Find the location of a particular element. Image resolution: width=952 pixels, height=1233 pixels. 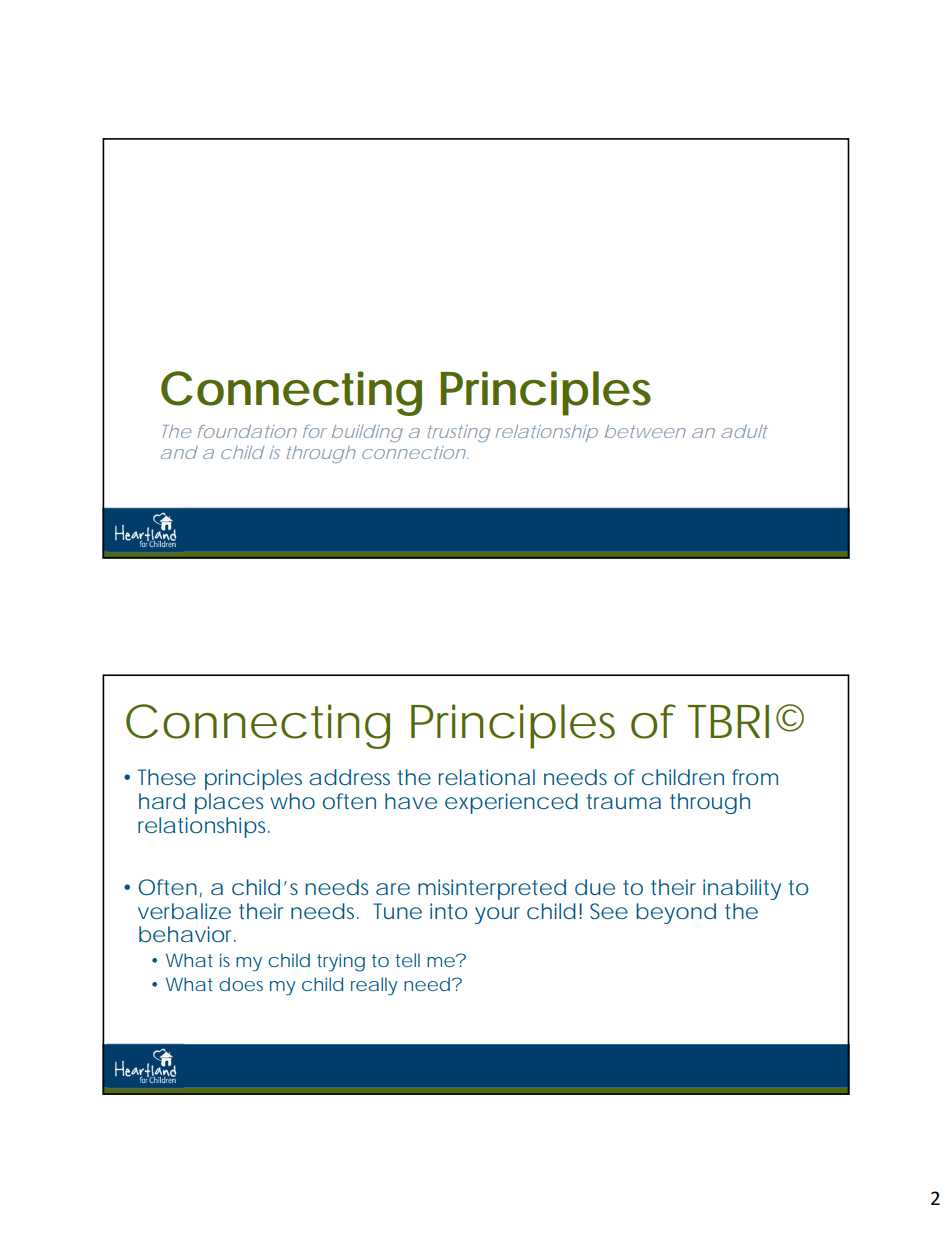

places is located at coordinates (229, 803).
